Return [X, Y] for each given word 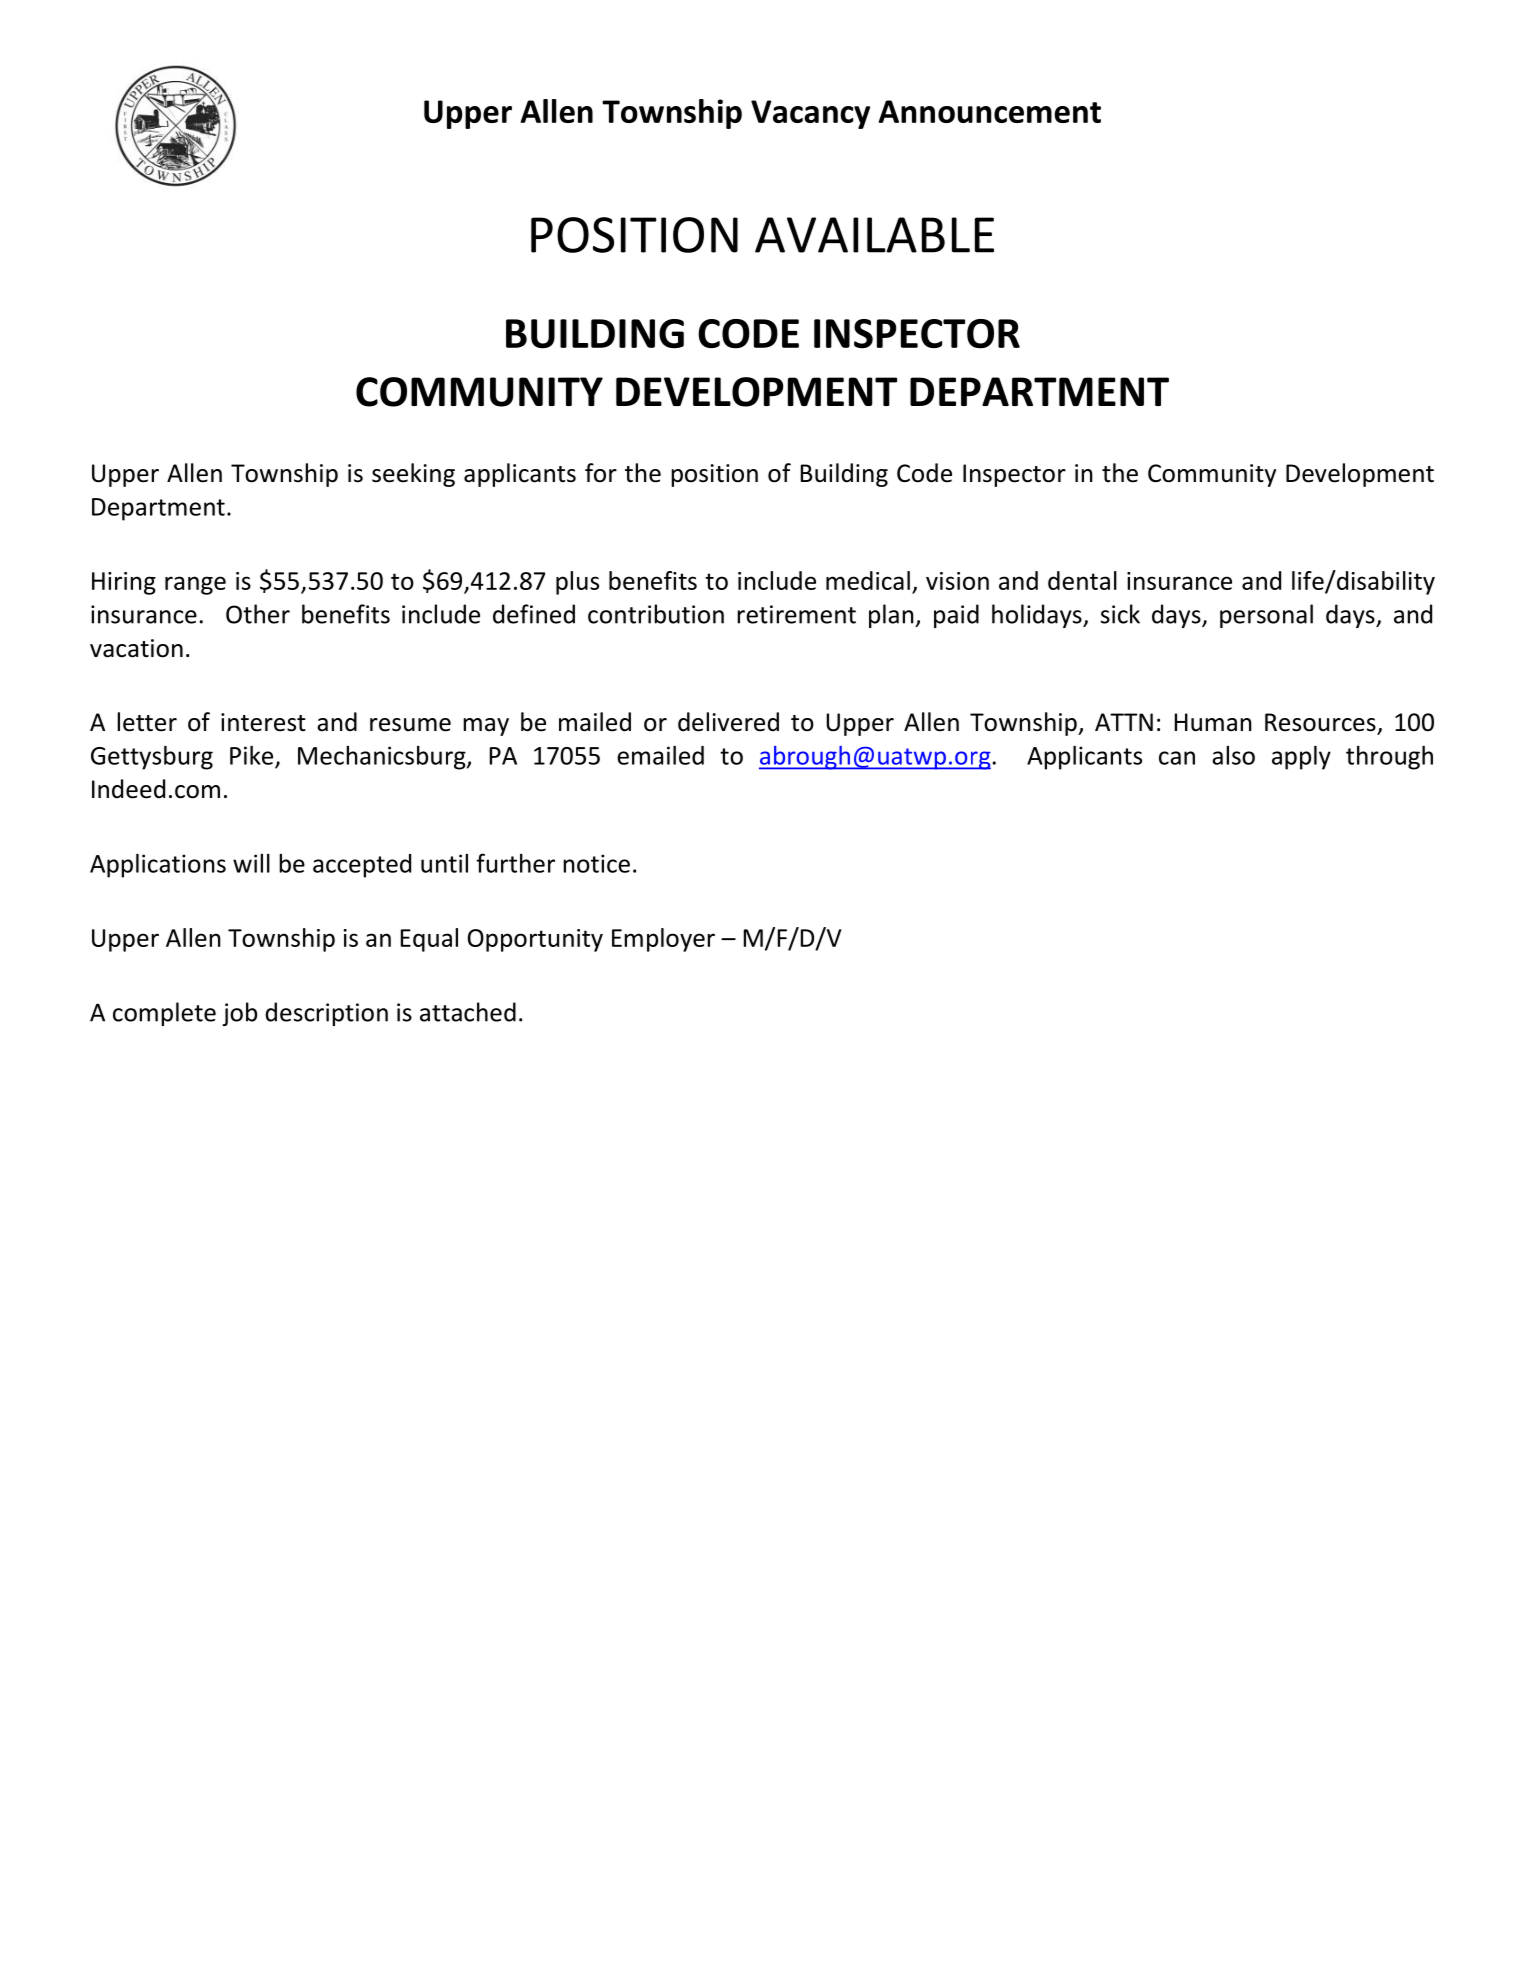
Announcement [990, 111]
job [239, 1014]
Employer [663, 940]
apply [1301, 758]
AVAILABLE [874, 235]
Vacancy [810, 114]
